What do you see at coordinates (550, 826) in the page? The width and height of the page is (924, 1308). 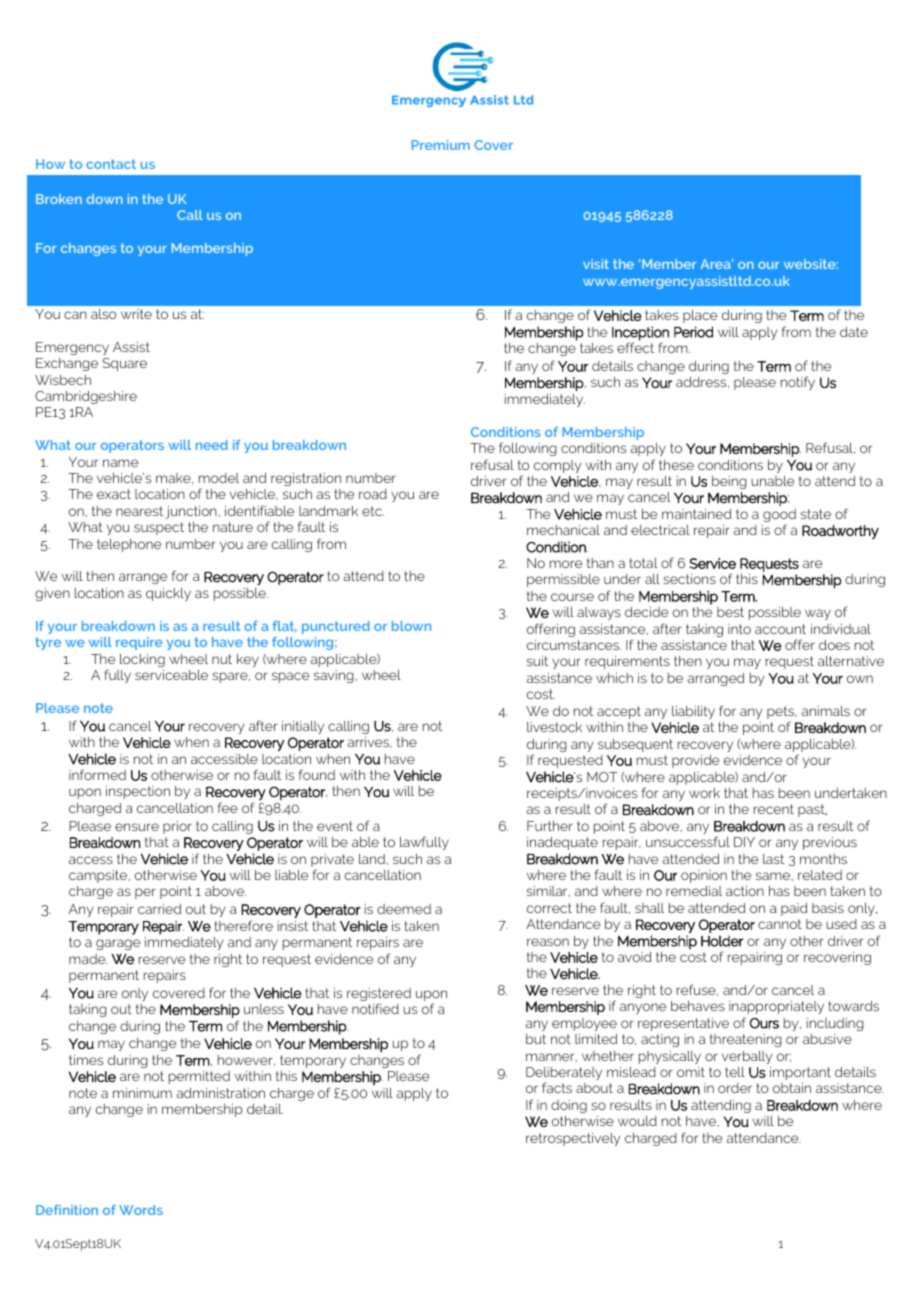 I see `Further` at bounding box center [550, 826].
